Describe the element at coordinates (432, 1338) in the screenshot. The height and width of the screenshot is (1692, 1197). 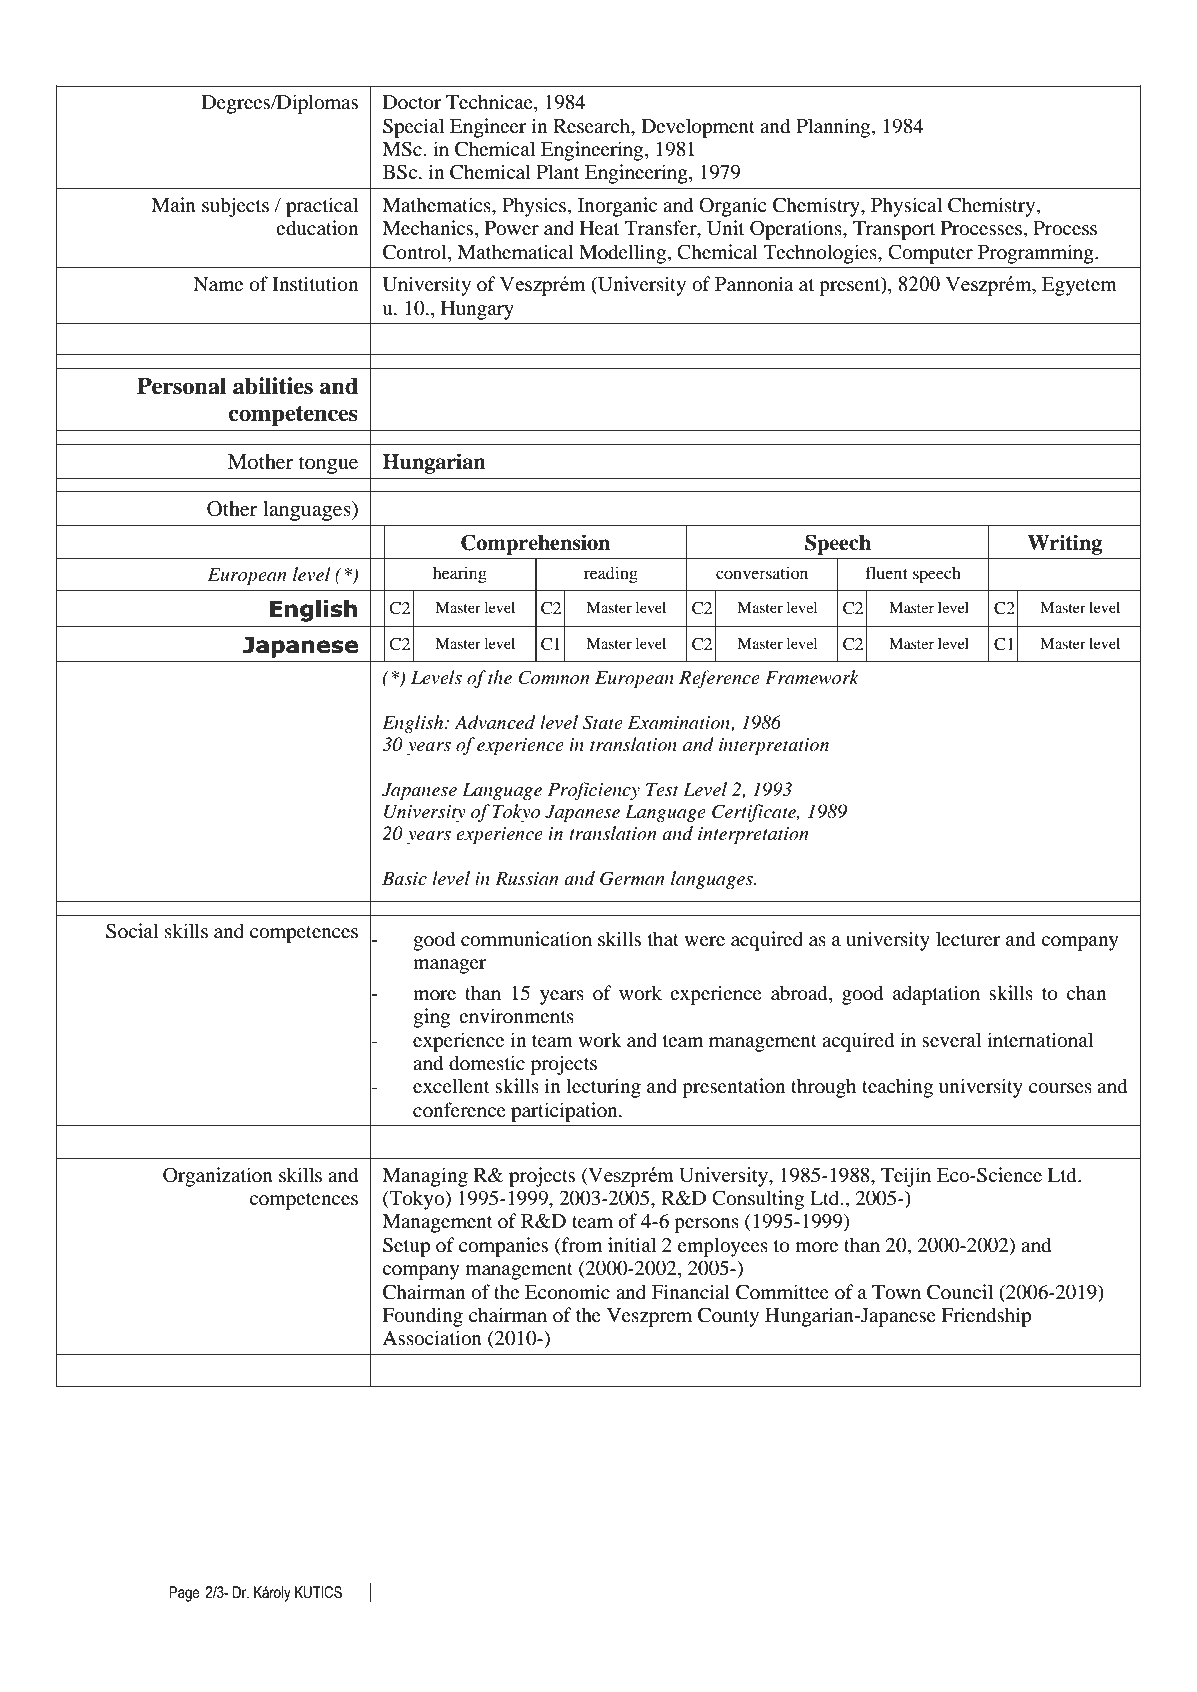
I see `Association` at that location.
